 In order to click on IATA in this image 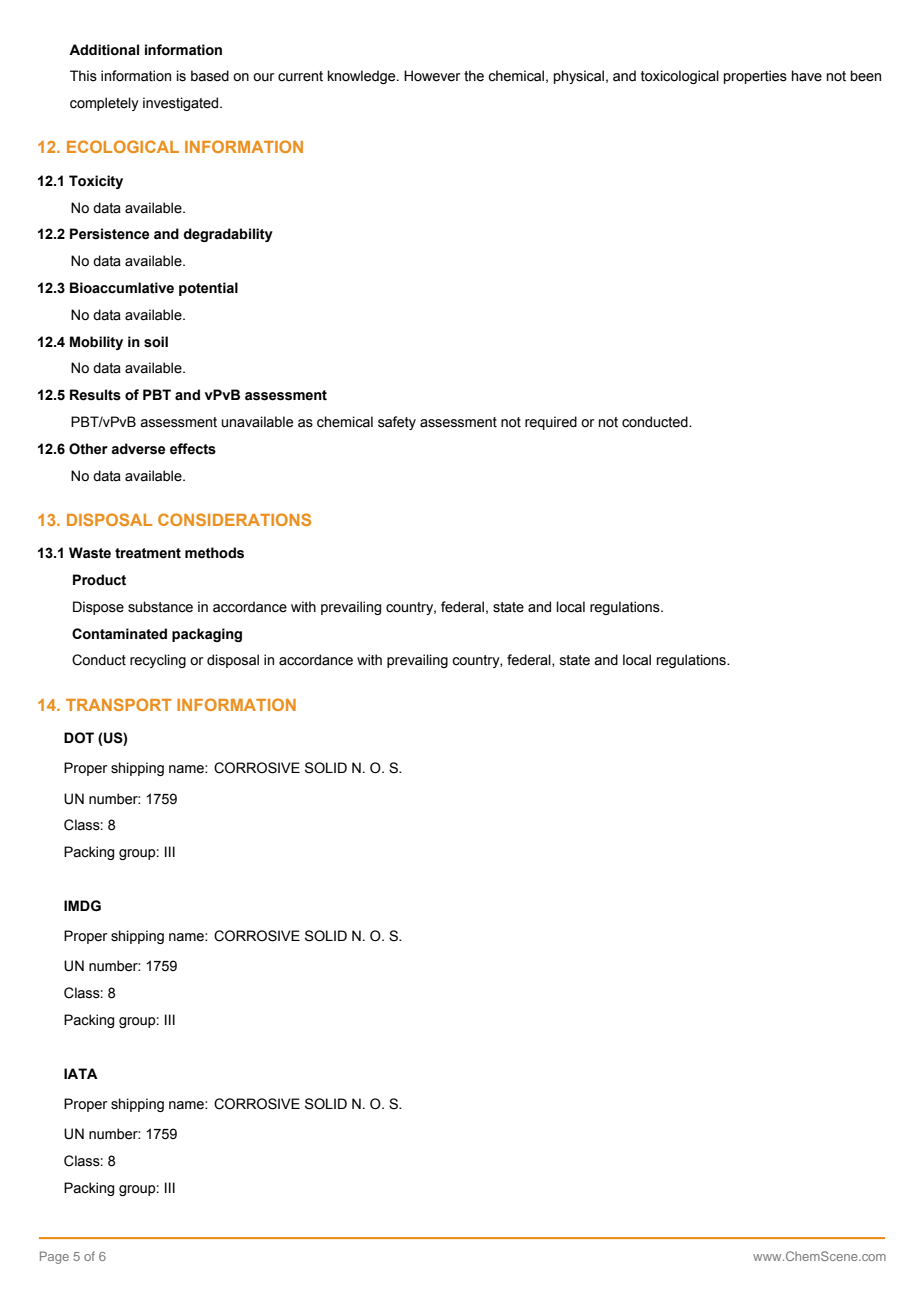, I will do `click(81, 1073)`.
